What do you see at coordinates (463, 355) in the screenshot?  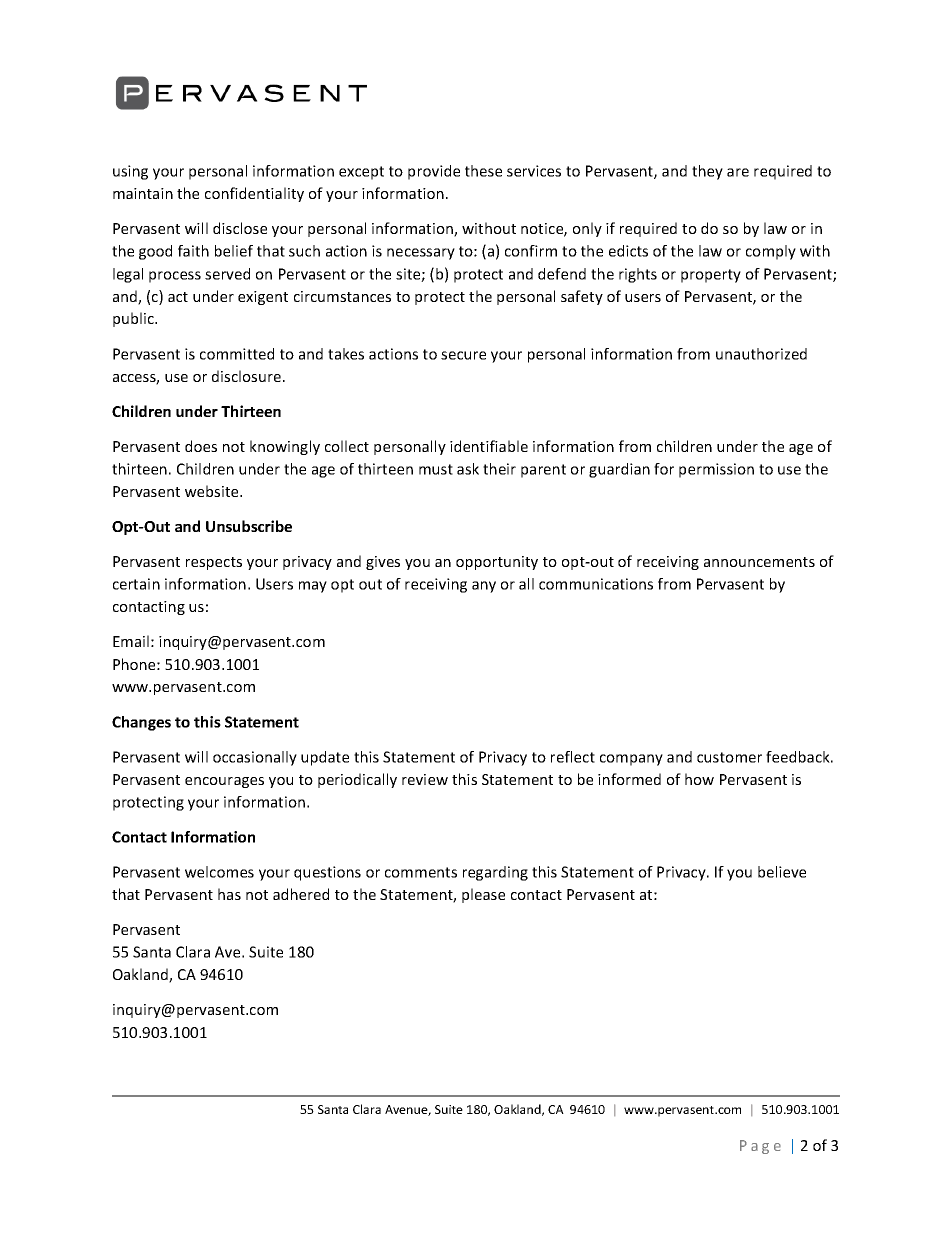 I see `secure` at bounding box center [463, 355].
